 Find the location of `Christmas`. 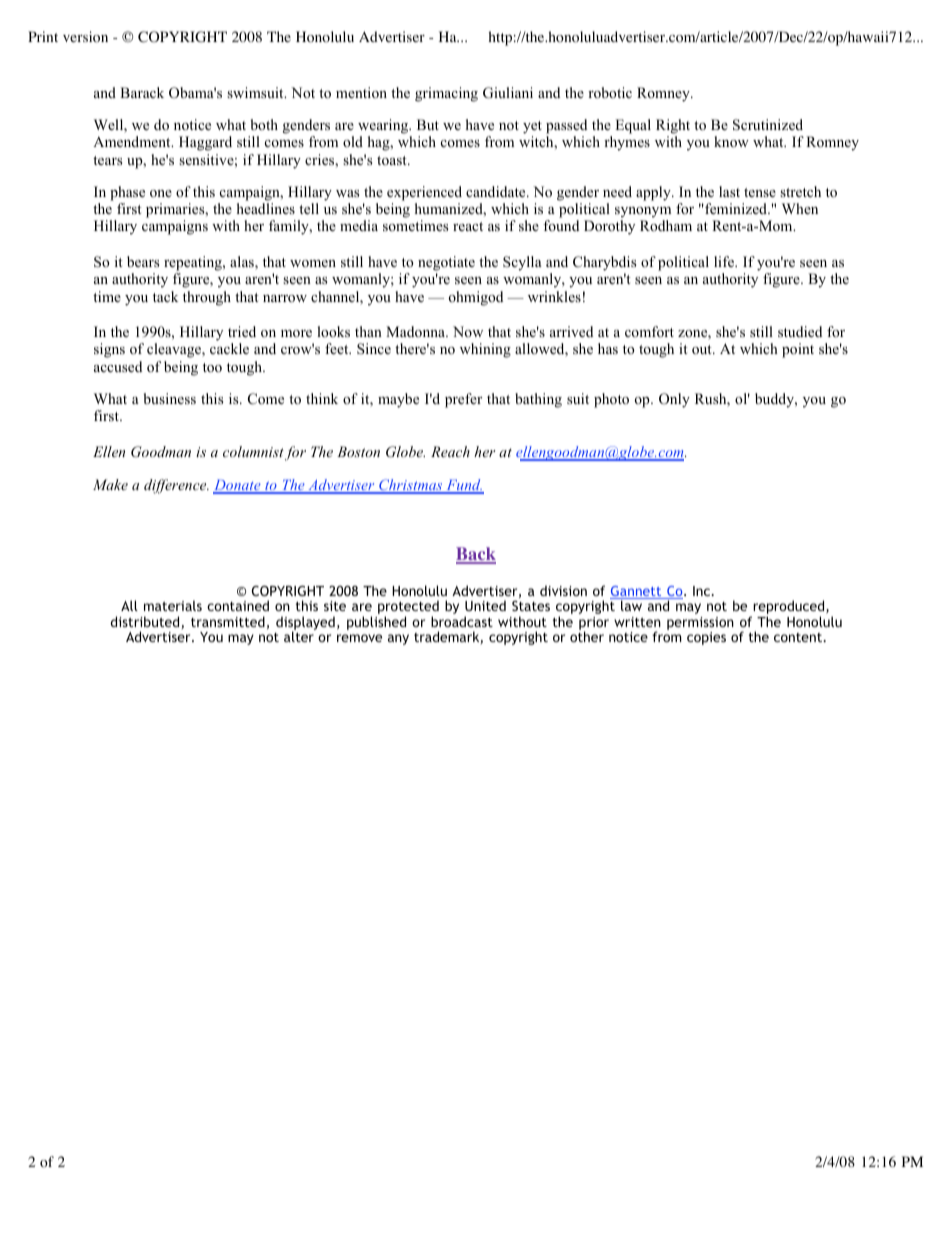

Christmas is located at coordinates (411, 486).
